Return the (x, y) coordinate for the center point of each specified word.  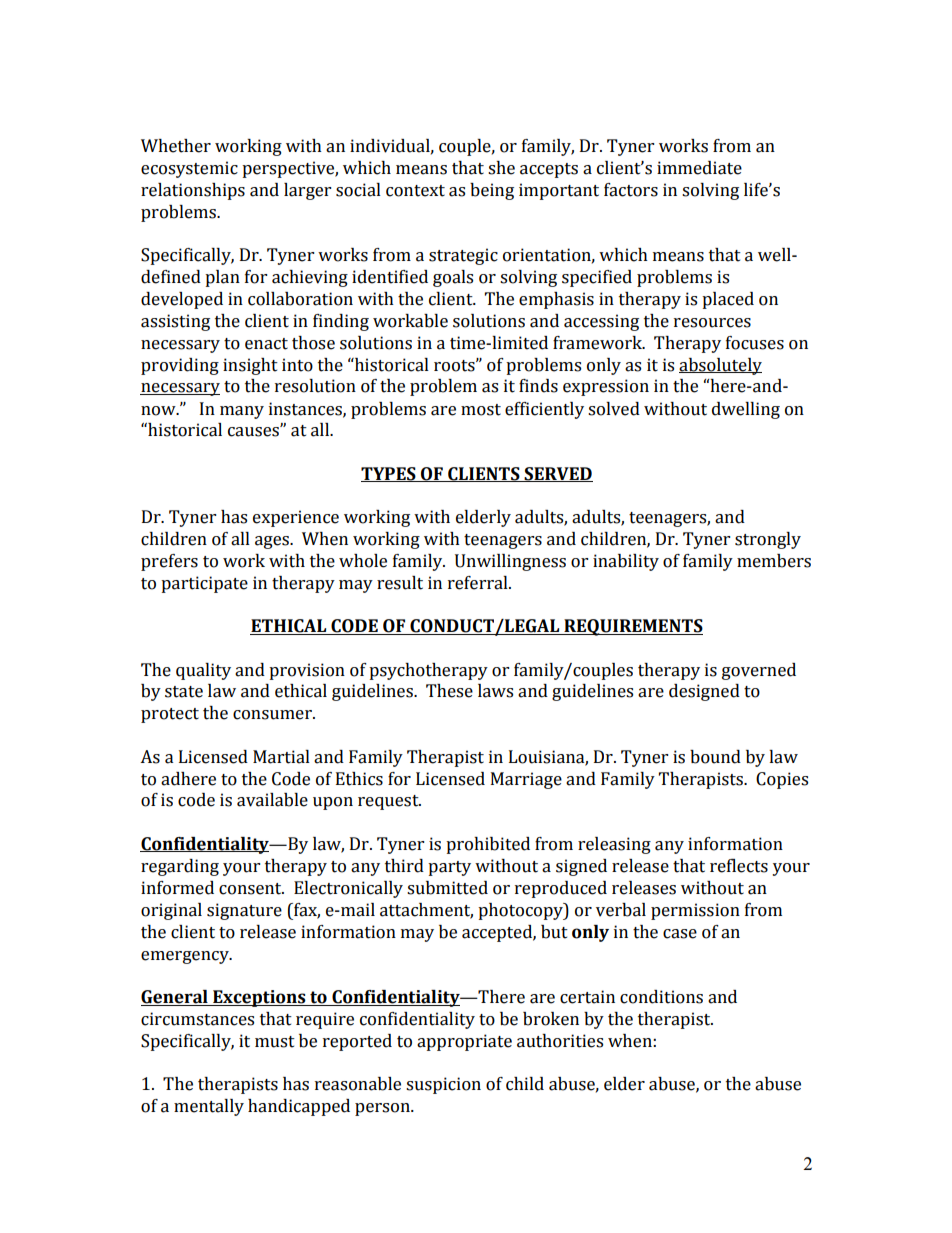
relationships (193, 191)
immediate (699, 168)
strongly (768, 540)
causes (254, 431)
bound (715, 757)
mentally (209, 1107)
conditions (661, 997)
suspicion (443, 1085)
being (492, 191)
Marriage (526, 780)
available (272, 800)
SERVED (558, 474)
